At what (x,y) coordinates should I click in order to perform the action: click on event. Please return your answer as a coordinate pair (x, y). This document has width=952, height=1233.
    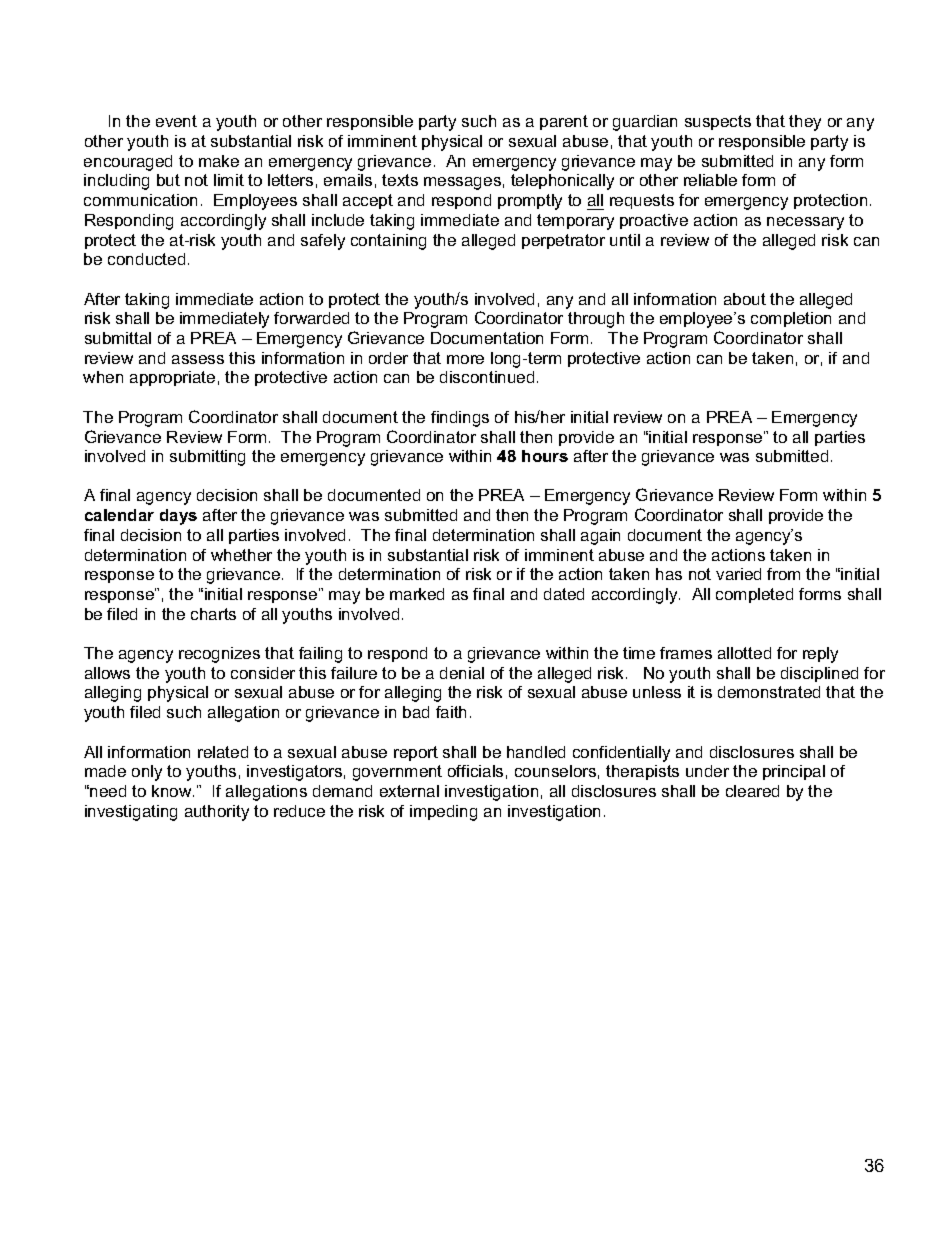
    Looking at the image, I should click on (176, 121).
